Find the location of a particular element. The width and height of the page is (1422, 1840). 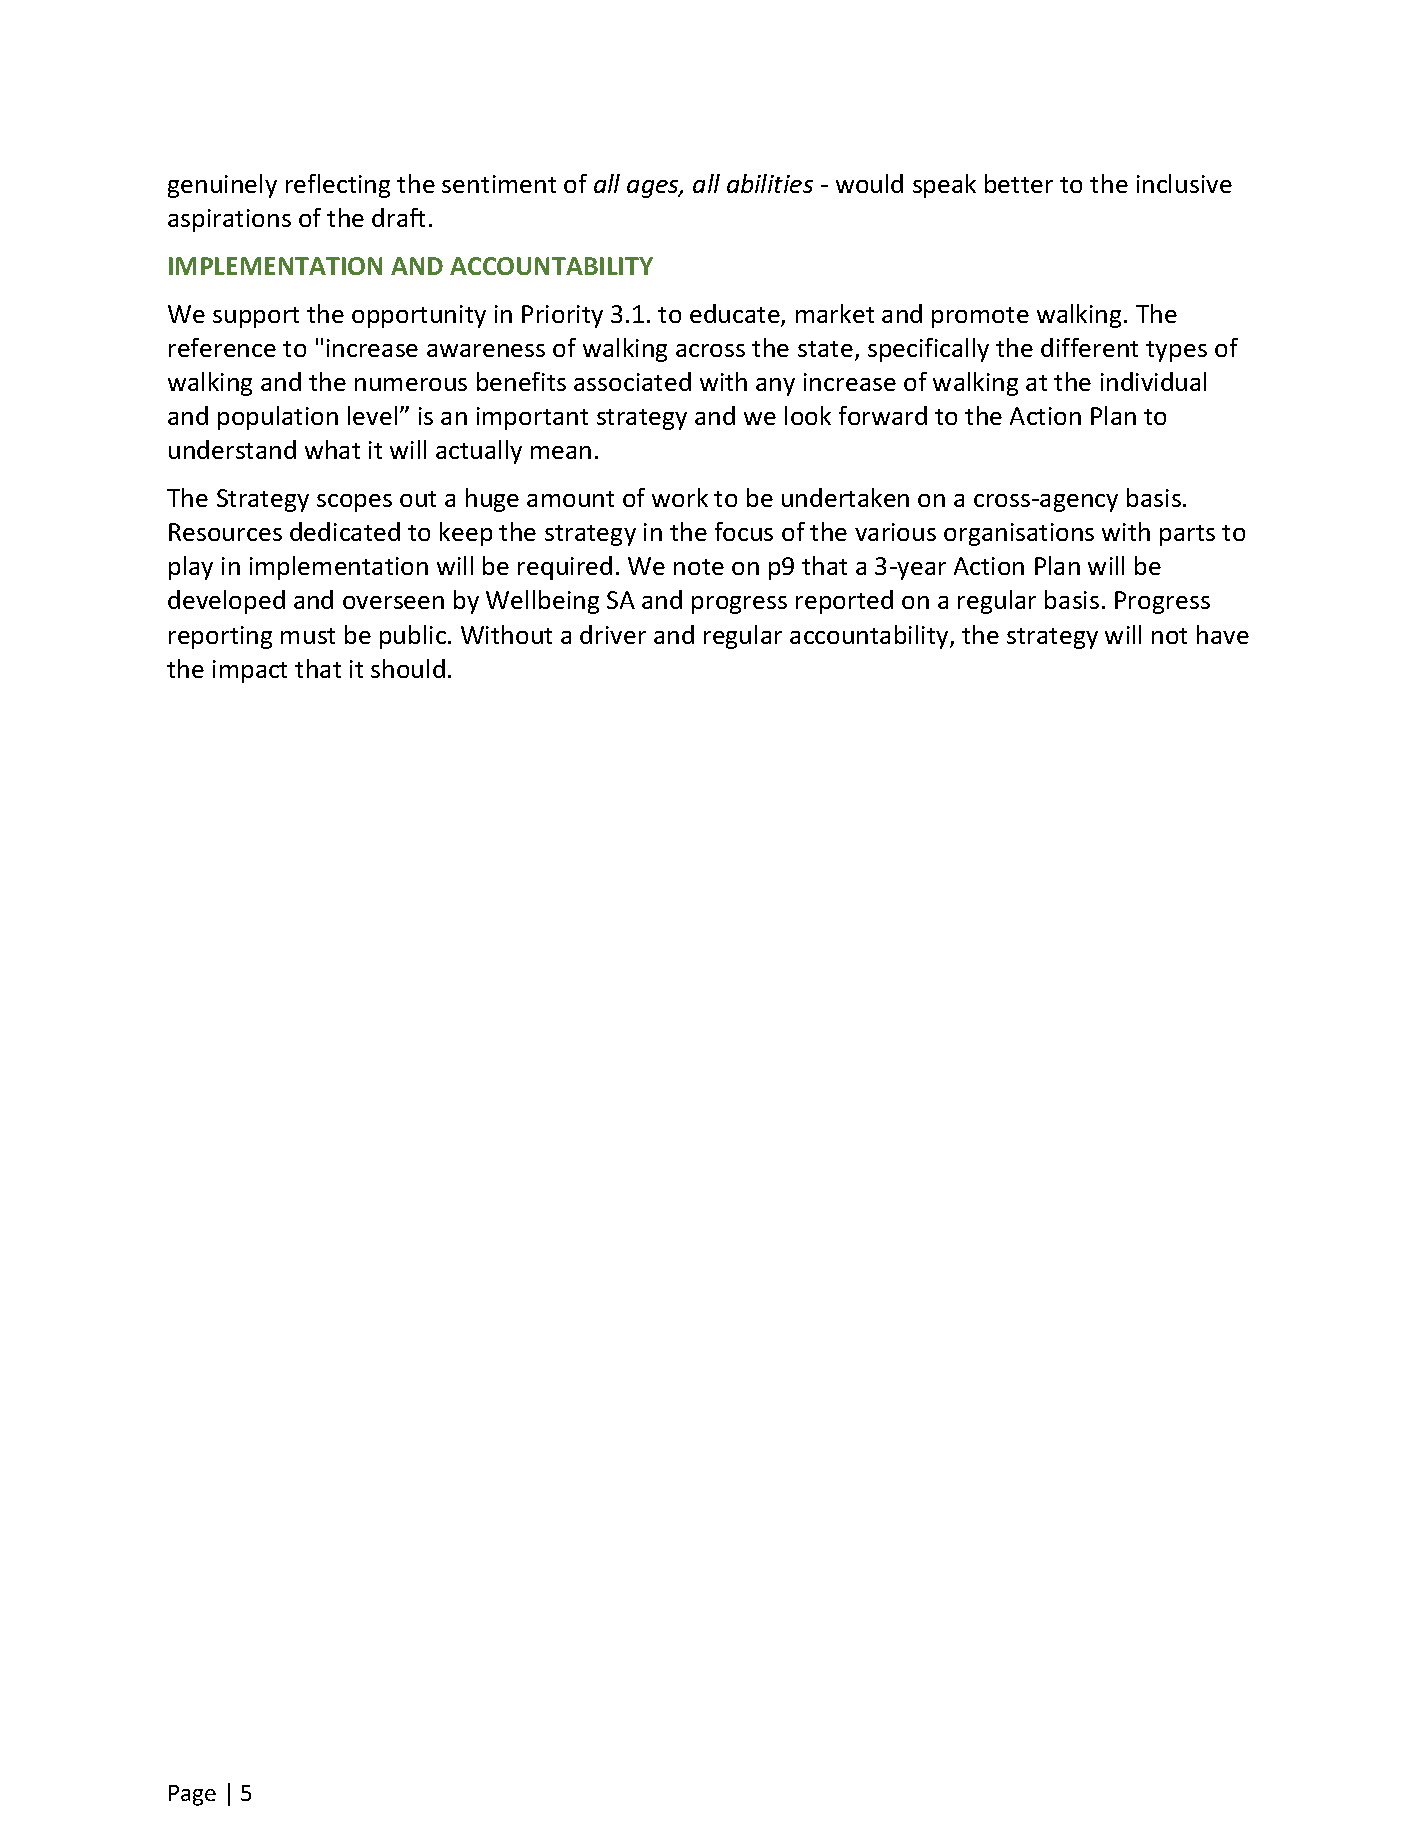

driver is located at coordinates (613, 634).
